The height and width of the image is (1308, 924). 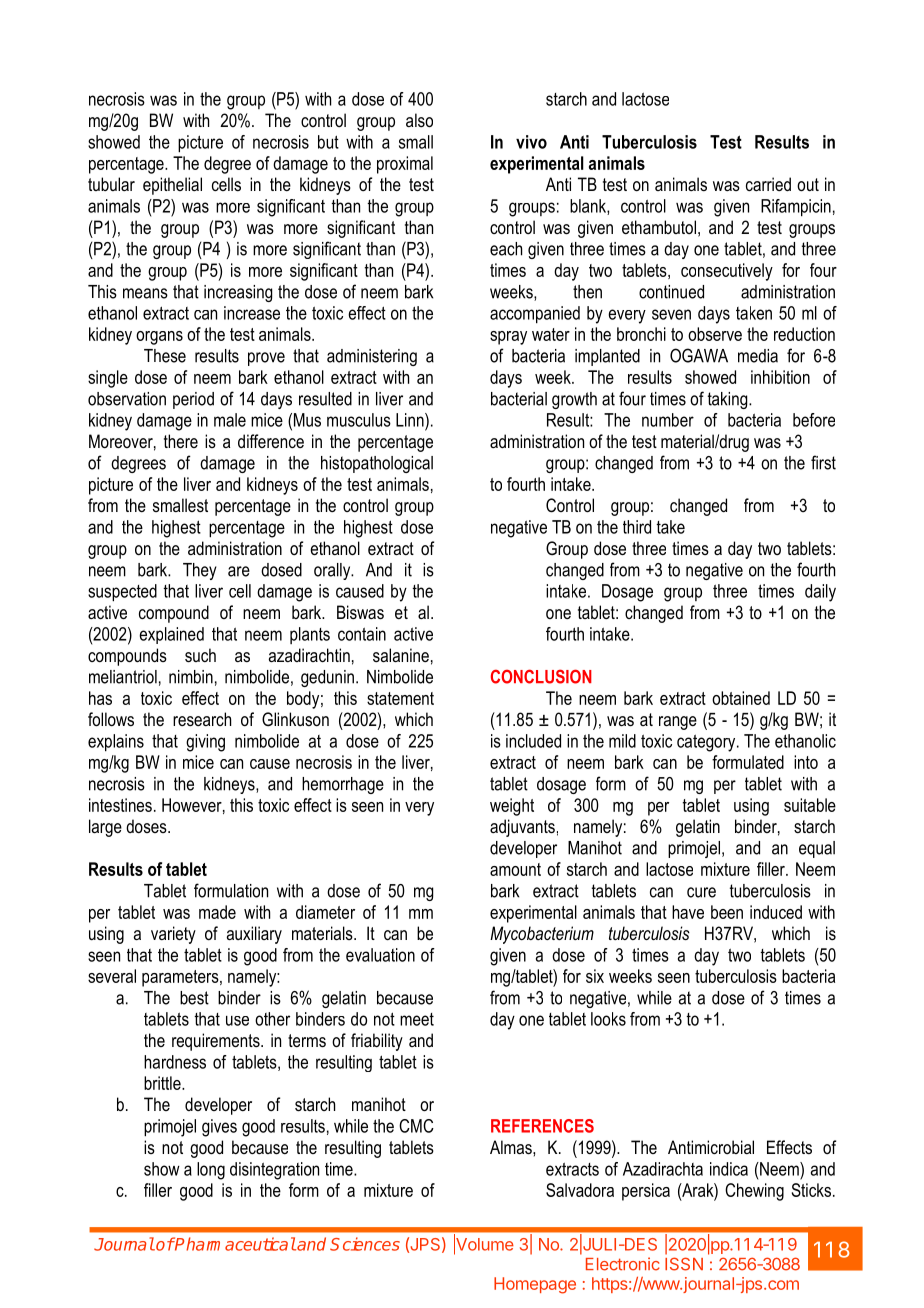 What do you see at coordinates (405, 165) in the image?
I see `proximal` at bounding box center [405, 165].
